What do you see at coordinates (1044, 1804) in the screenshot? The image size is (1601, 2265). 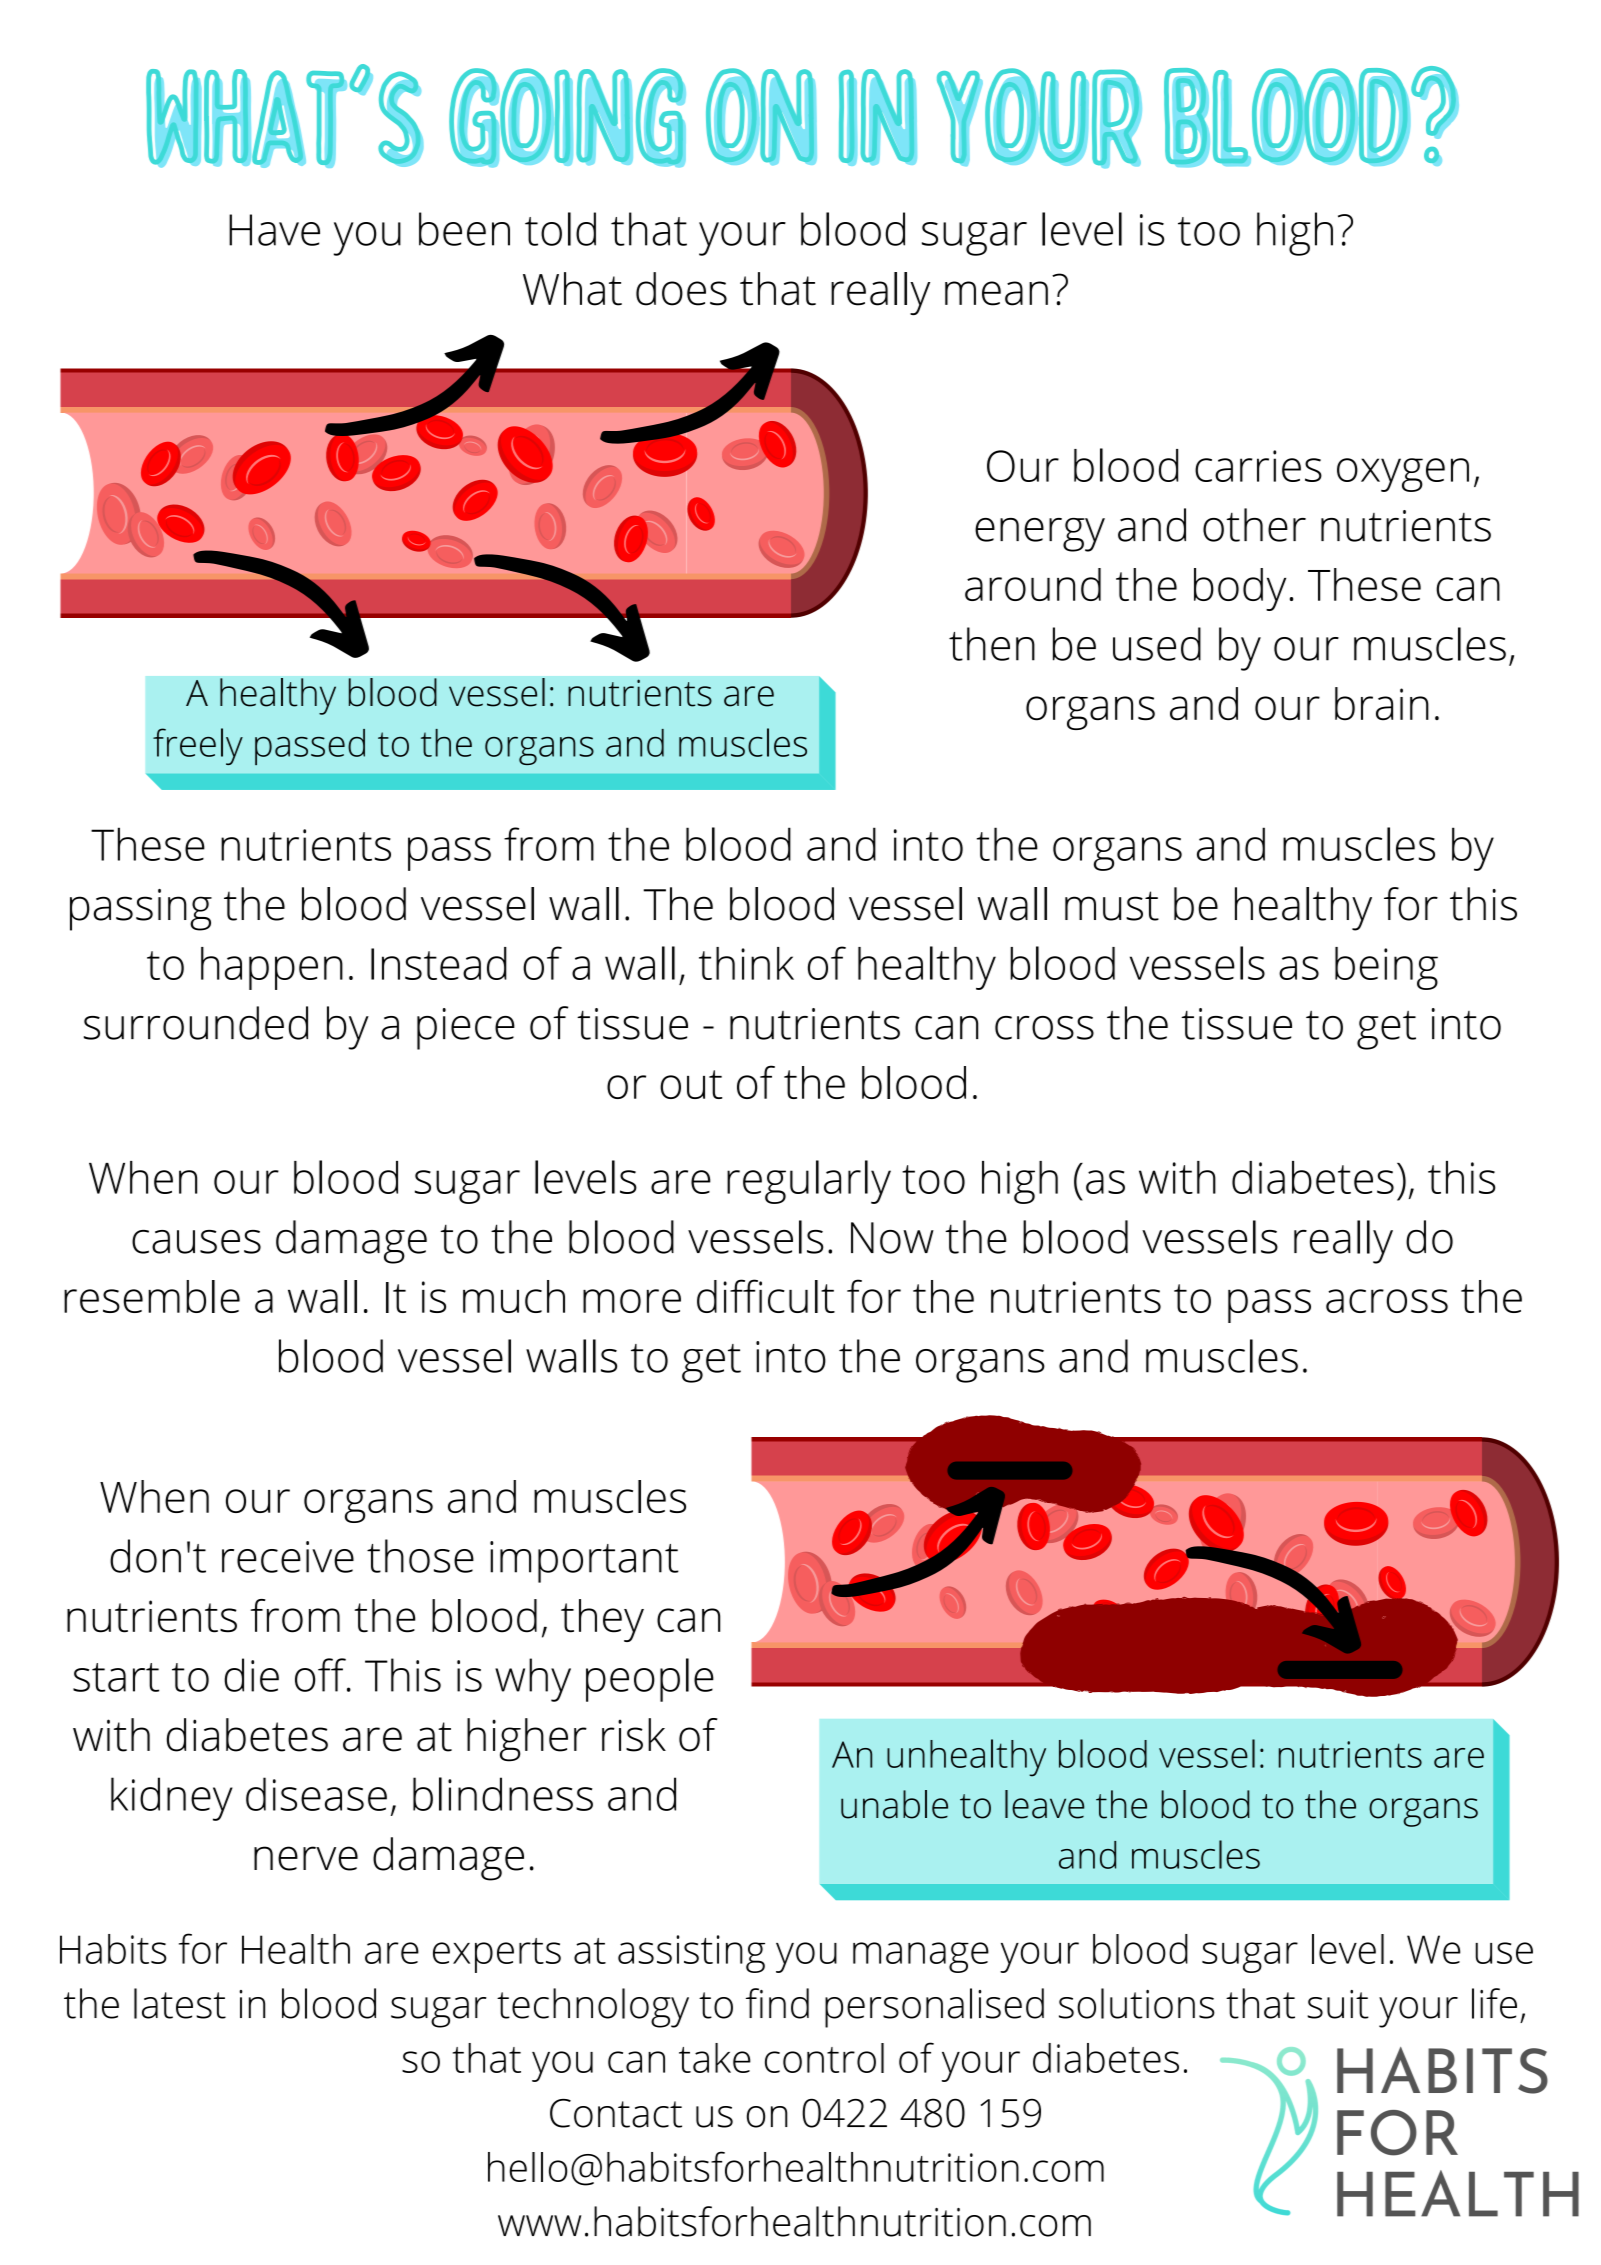 I see `leave` at bounding box center [1044, 1804].
